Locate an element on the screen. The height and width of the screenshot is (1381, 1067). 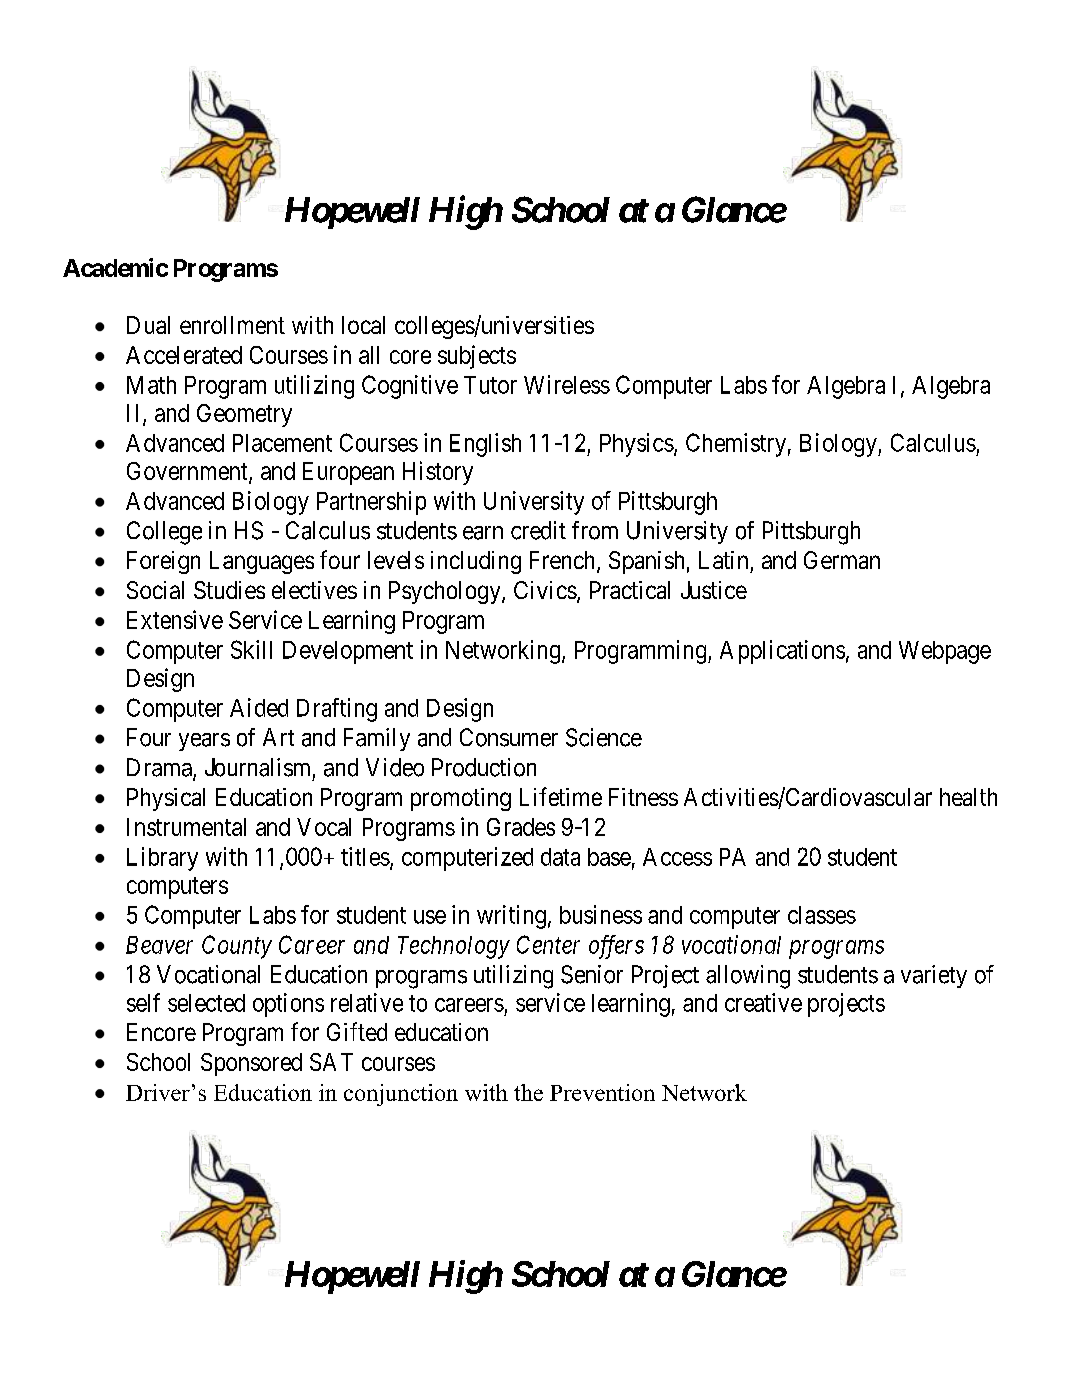
German is located at coordinates (842, 560).
